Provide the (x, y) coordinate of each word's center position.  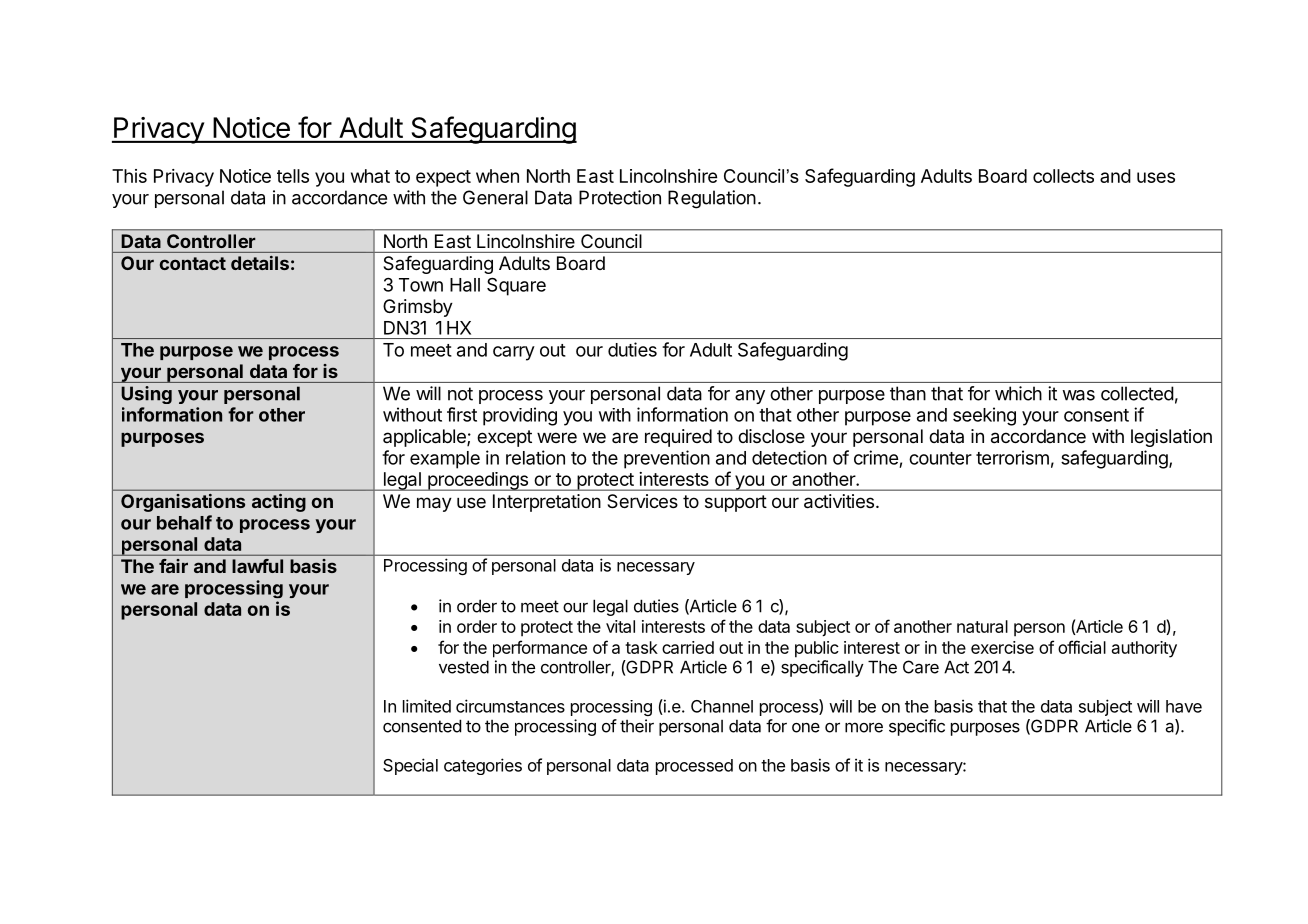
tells (293, 176)
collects (1063, 176)
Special (410, 766)
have (1184, 706)
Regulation (712, 199)
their (637, 726)
